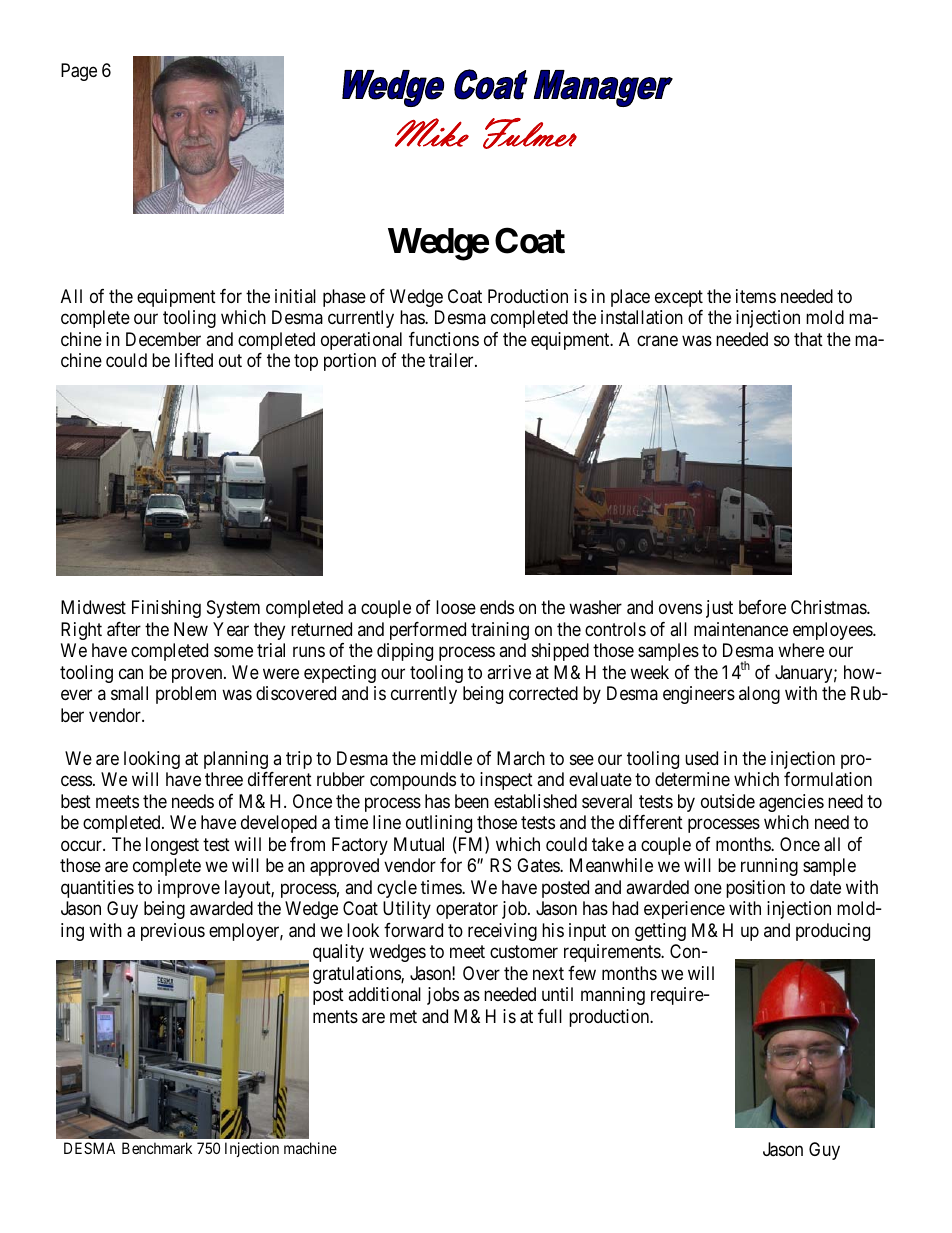  Describe the element at coordinates (157, 1148) in the page. I see `Benchmark` at that location.
